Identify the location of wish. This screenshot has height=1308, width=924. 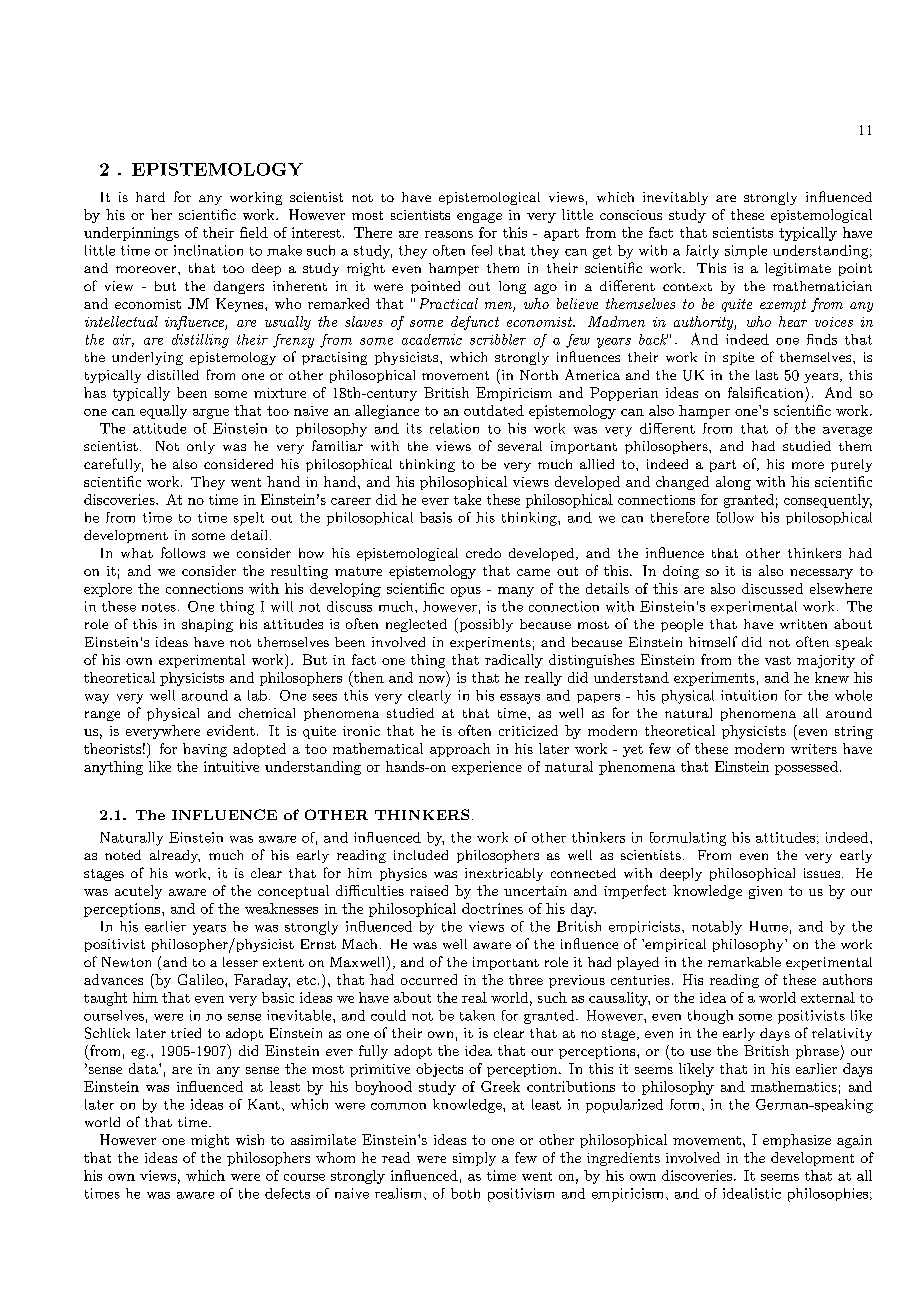
(250, 1139).
